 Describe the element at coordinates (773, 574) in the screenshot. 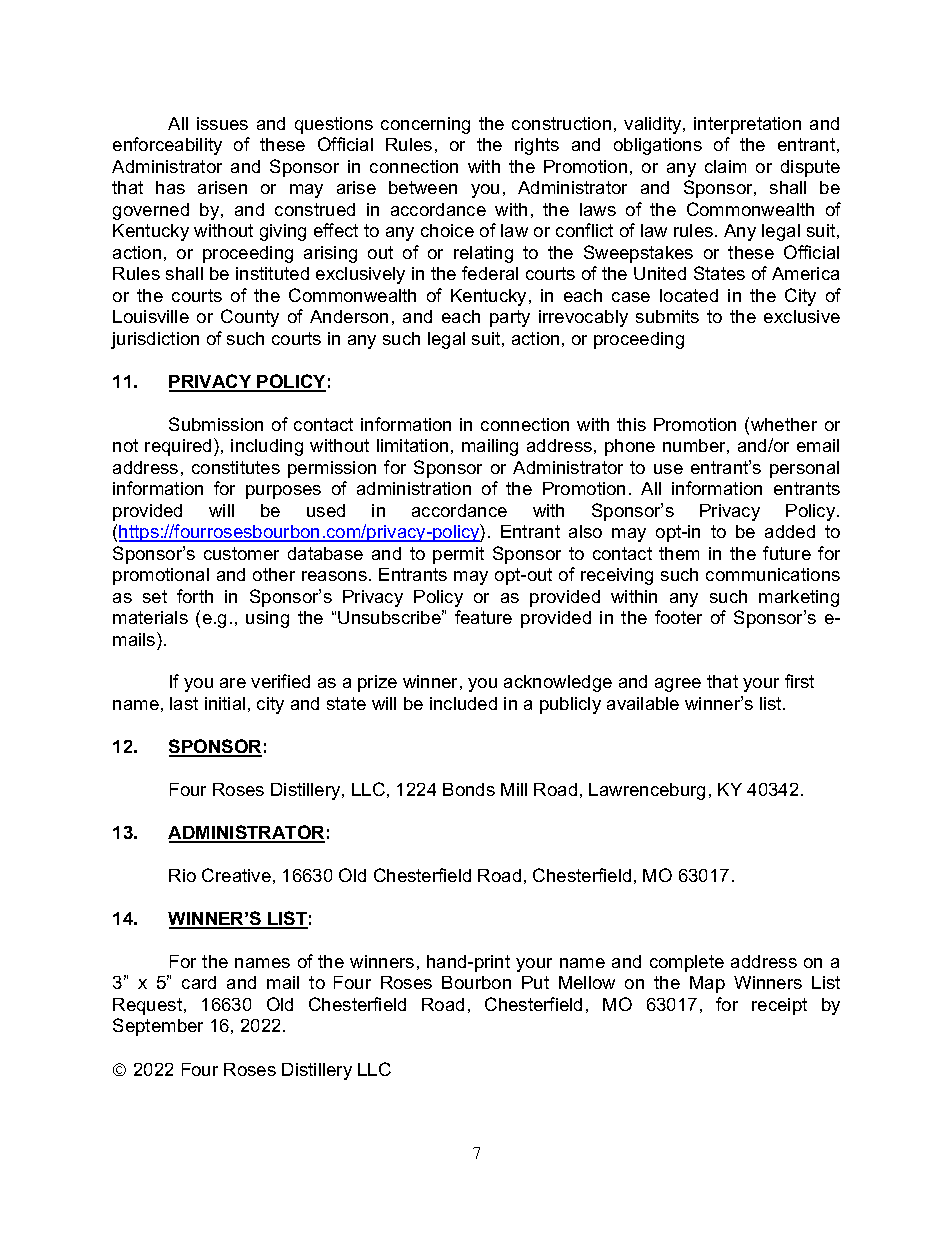

I see `communications` at that location.
